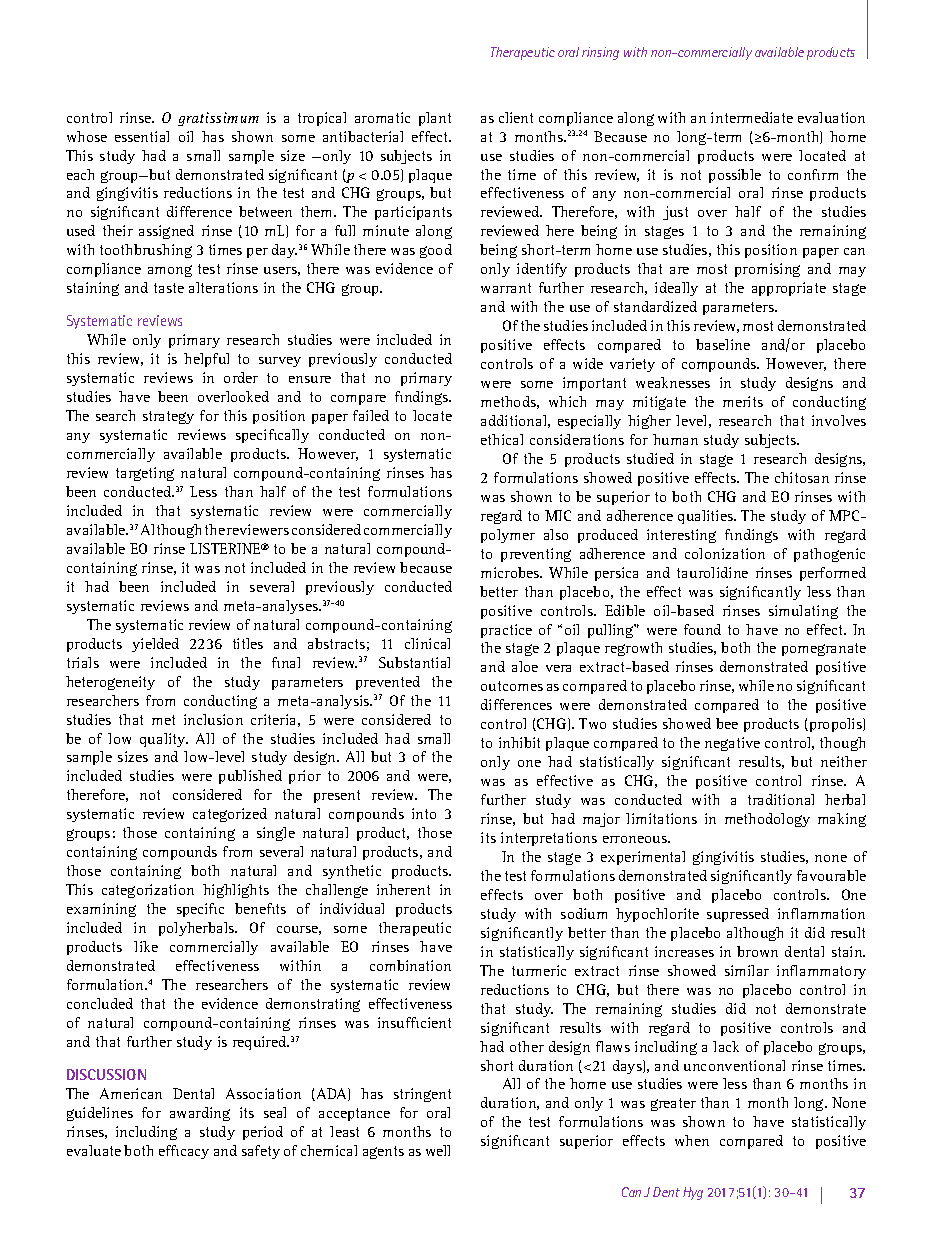  Describe the element at coordinates (206, 360) in the screenshot. I see `helpful` at that location.
